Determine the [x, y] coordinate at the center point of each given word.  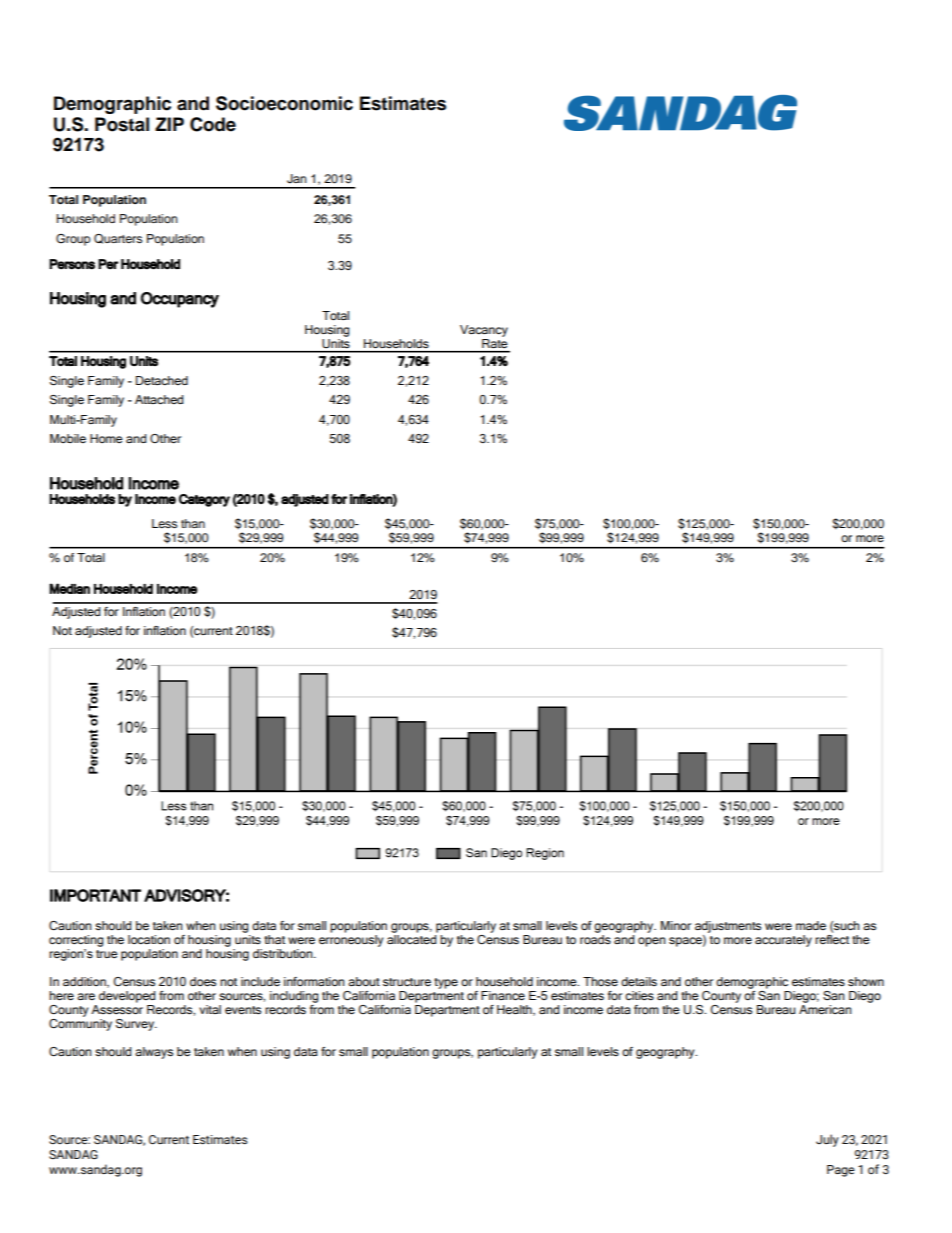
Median [69, 588]
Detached [162, 380]
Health [515, 1010]
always [154, 1053]
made [811, 925]
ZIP [169, 124]
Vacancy [484, 331]
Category [204, 500]
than [193, 523]
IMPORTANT [95, 895]
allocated [412, 938]
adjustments [728, 927]
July [827, 1140]
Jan [297, 179]
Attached [159, 399]
